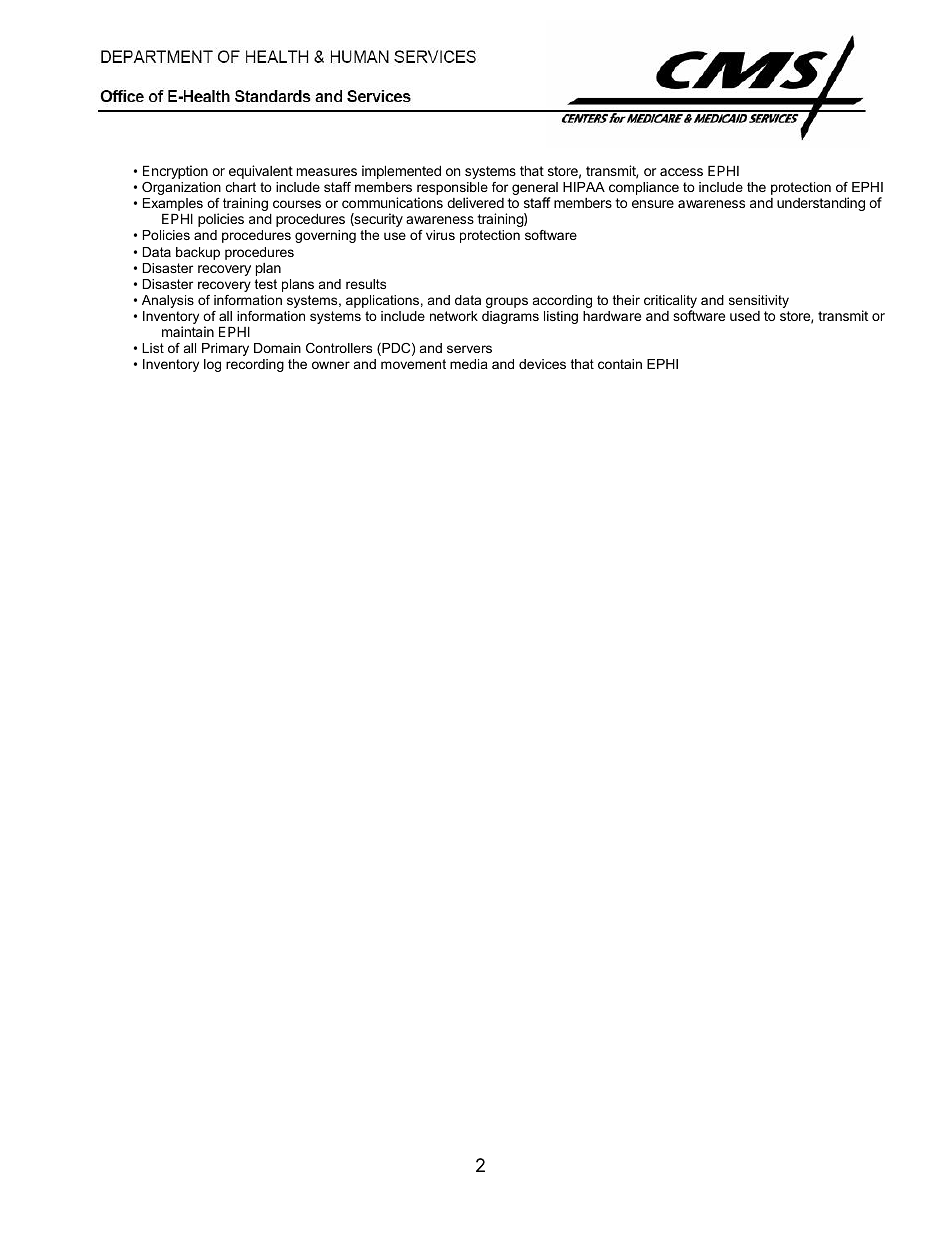 Image resolution: width=952 pixels, height=1233 pixels. I want to click on media, so click(469, 364).
